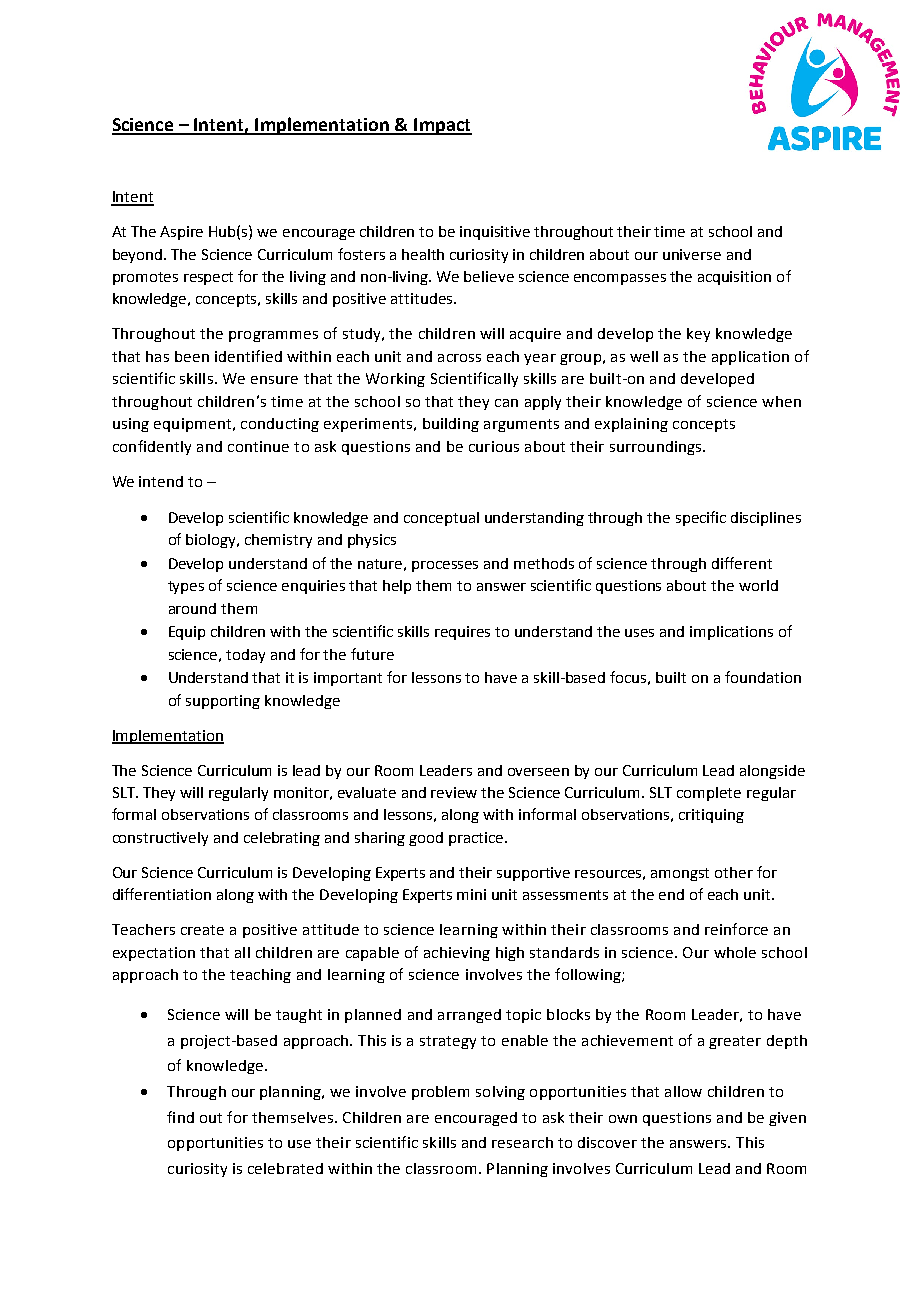 This screenshot has width=924, height=1308. Describe the element at coordinates (181, 233) in the screenshot. I see `Aspire` at that location.
